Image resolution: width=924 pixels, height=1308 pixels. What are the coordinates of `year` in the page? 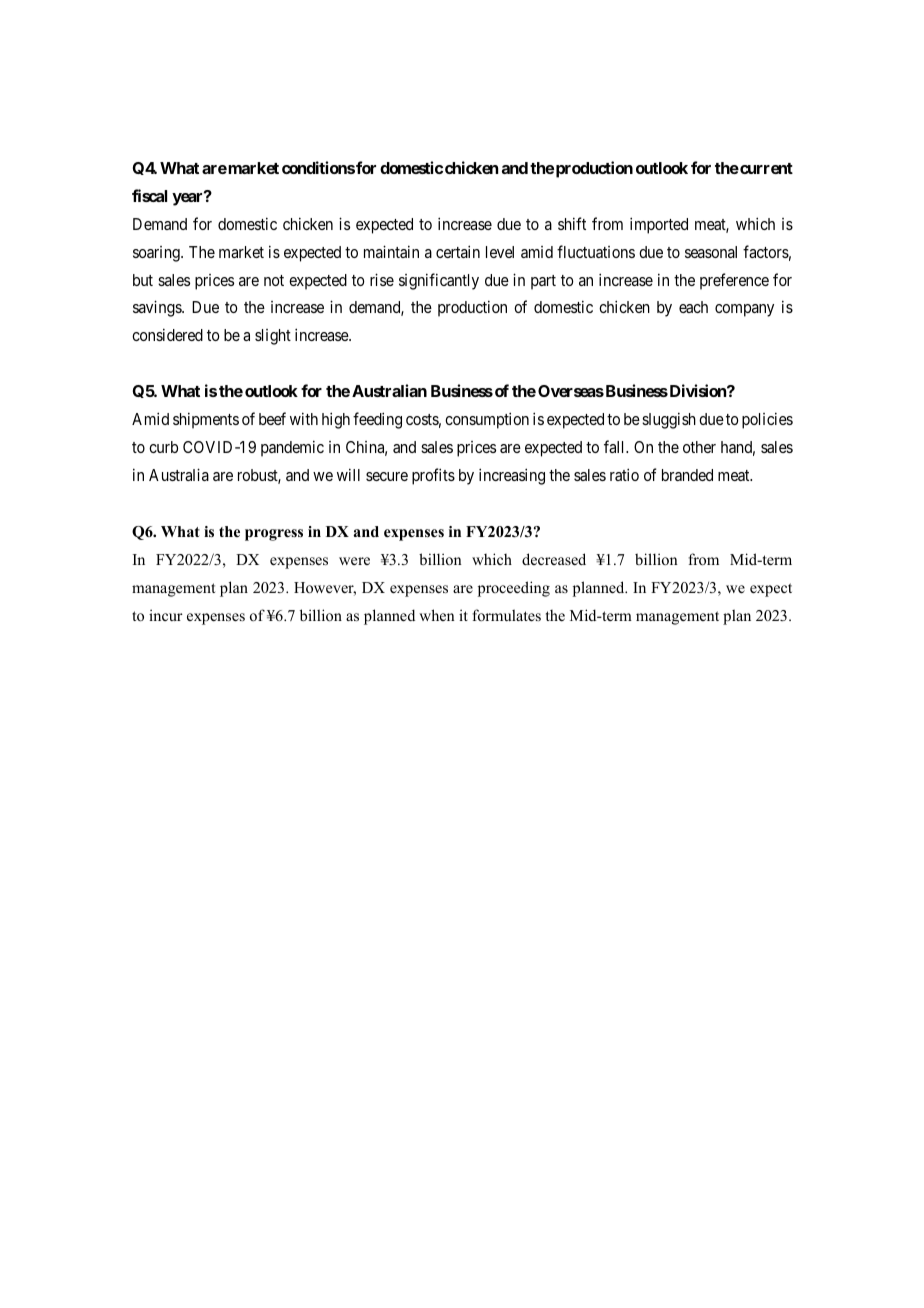 It's located at (189, 199).
